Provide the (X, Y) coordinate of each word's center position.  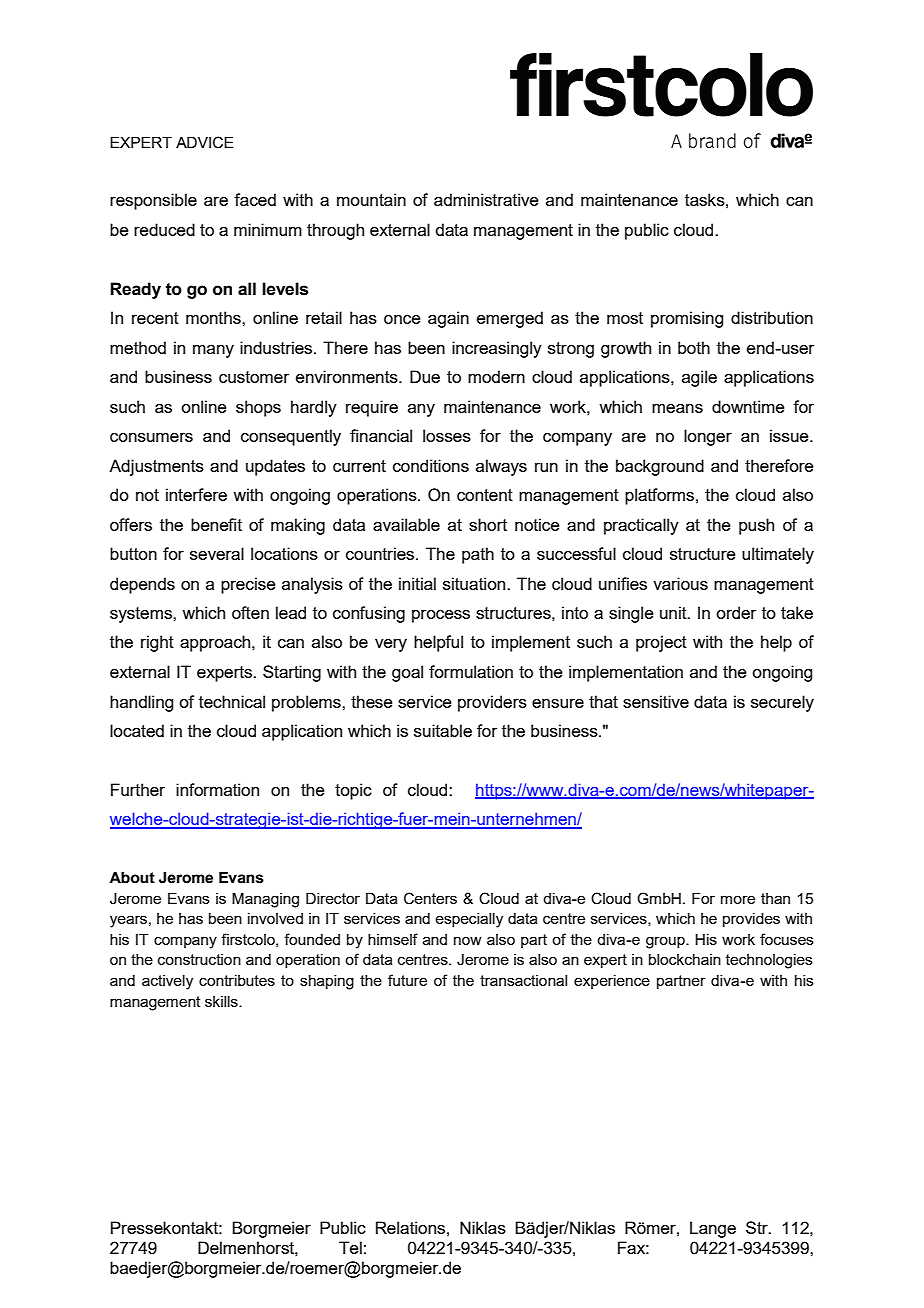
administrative (486, 199)
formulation (471, 671)
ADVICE (205, 142)
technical (232, 701)
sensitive (656, 701)
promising (687, 319)
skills (222, 1001)
